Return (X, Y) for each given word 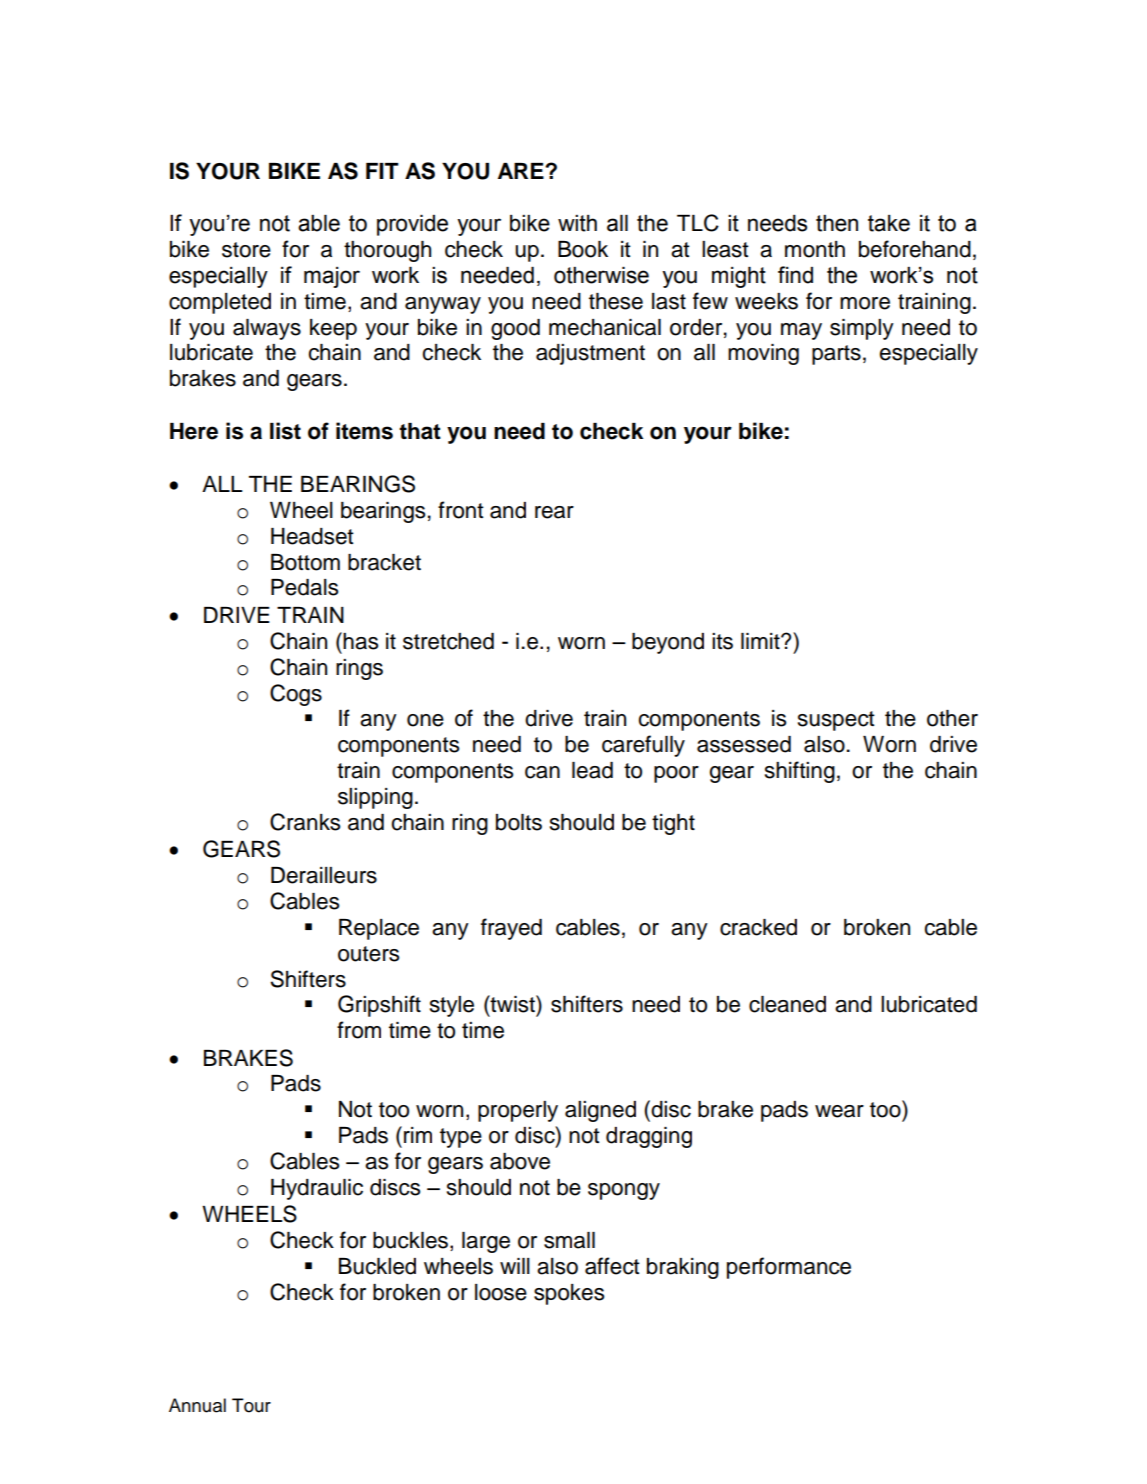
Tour (251, 1405)
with (577, 223)
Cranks (305, 822)
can (542, 772)
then (837, 223)
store (246, 250)
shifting (800, 772)
